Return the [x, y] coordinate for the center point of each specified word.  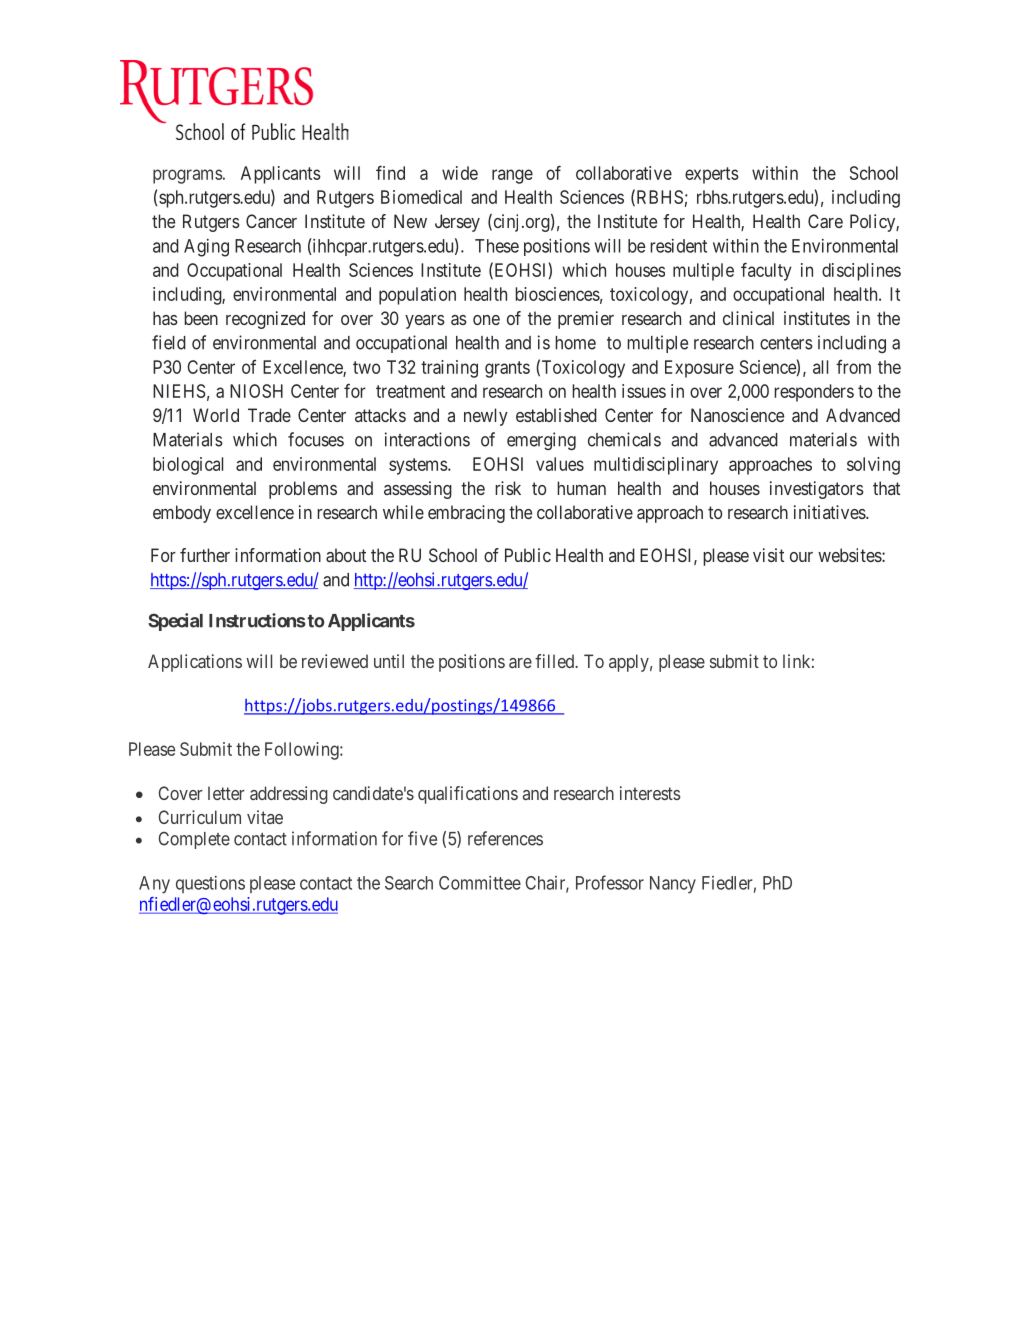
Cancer [271, 221]
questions [210, 884]
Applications [195, 663]
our [801, 557]
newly [486, 417]
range [512, 176]
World [216, 415]
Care [825, 221]
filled [556, 661]
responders [814, 393]
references [505, 838]
